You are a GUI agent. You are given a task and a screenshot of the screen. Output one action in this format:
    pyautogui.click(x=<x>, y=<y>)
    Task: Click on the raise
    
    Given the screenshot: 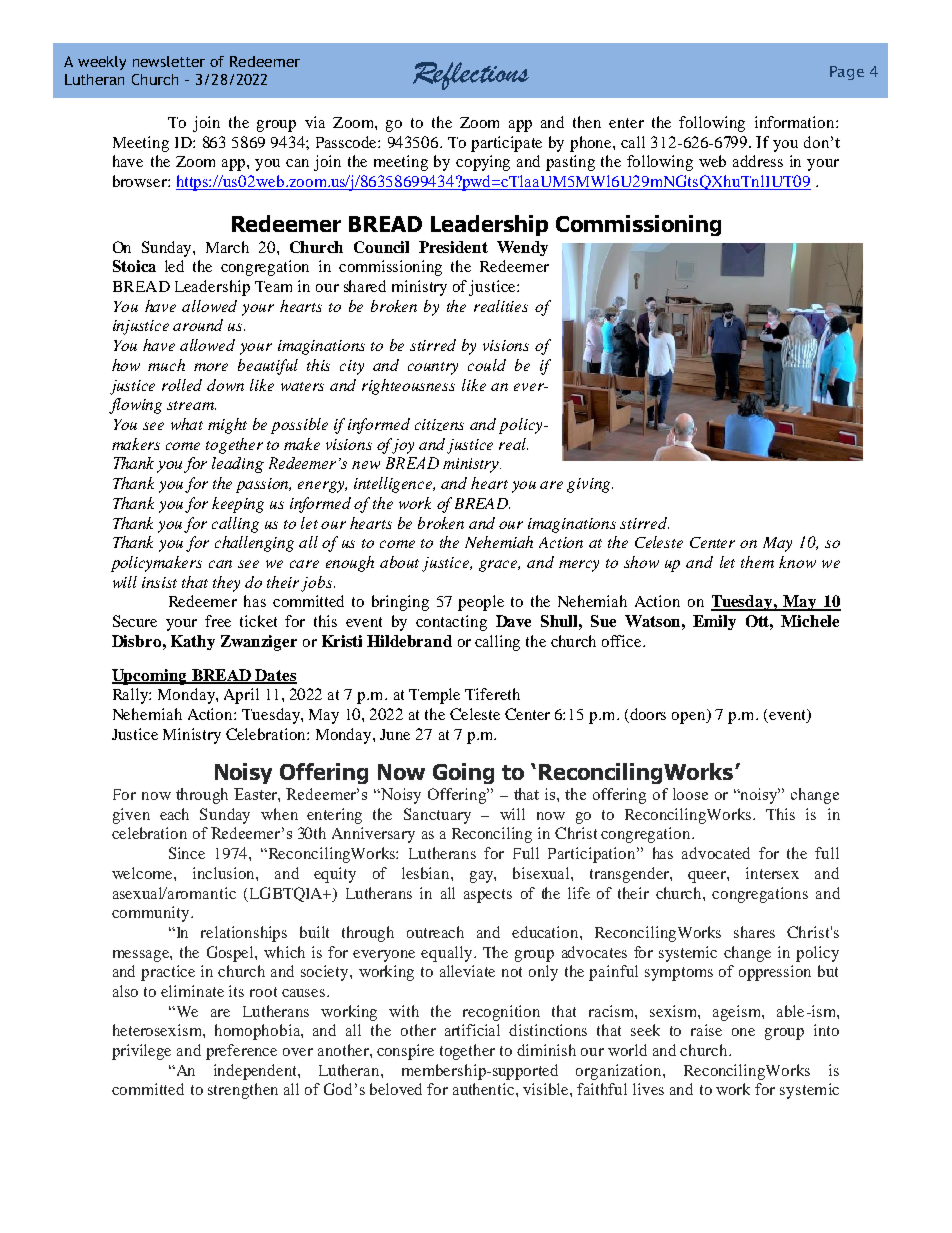 What is the action you would take?
    pyautogui.click(x=706, y=1030)
